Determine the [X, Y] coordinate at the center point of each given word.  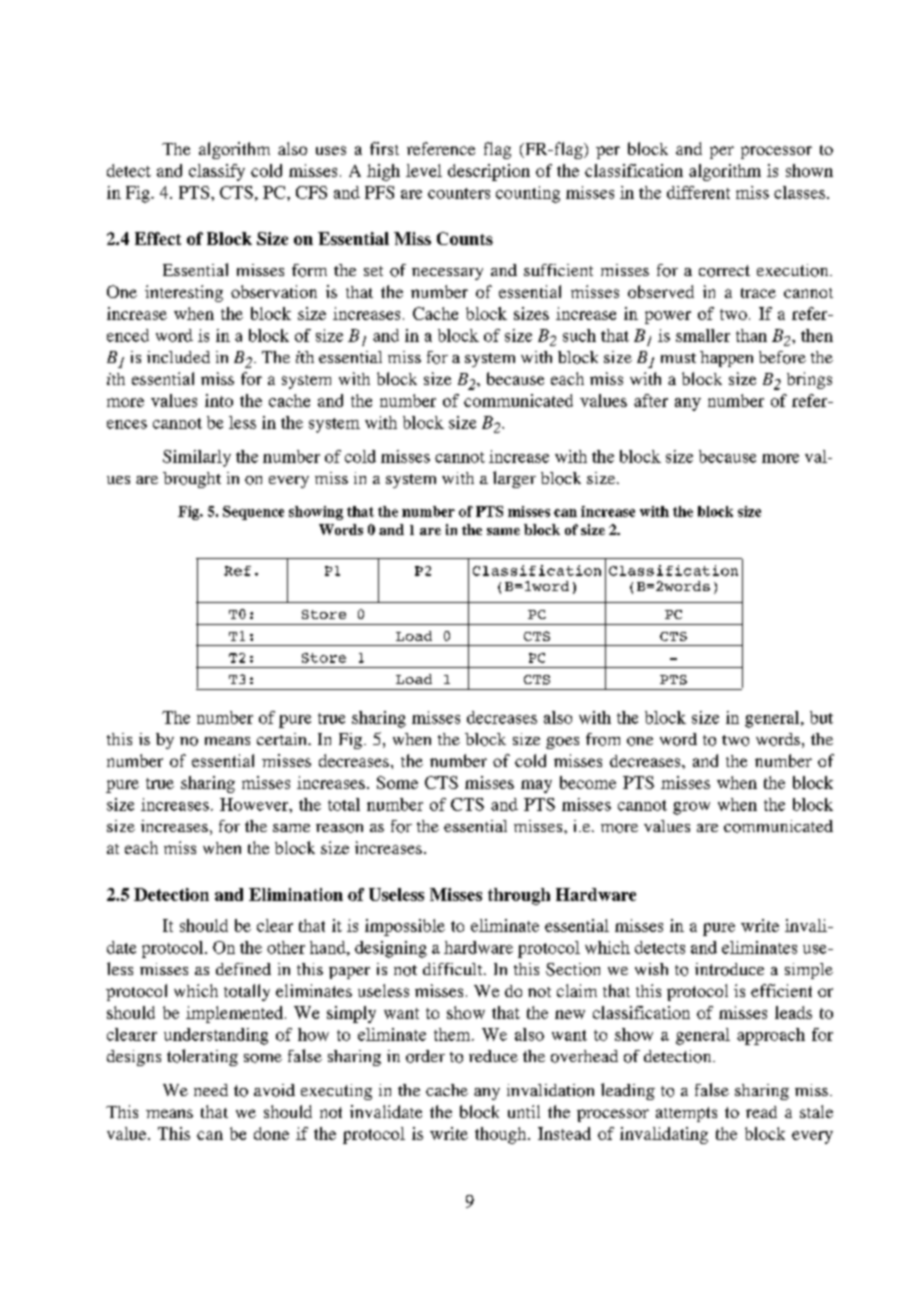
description [489, 172]
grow [691, 808]
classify [217, 172]
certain [283, 739]
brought [192, 480]
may [536, 786]
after [651, 400]
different [698, 192]
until [524, 1111]
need [211, 1090]
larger [514, 479]
